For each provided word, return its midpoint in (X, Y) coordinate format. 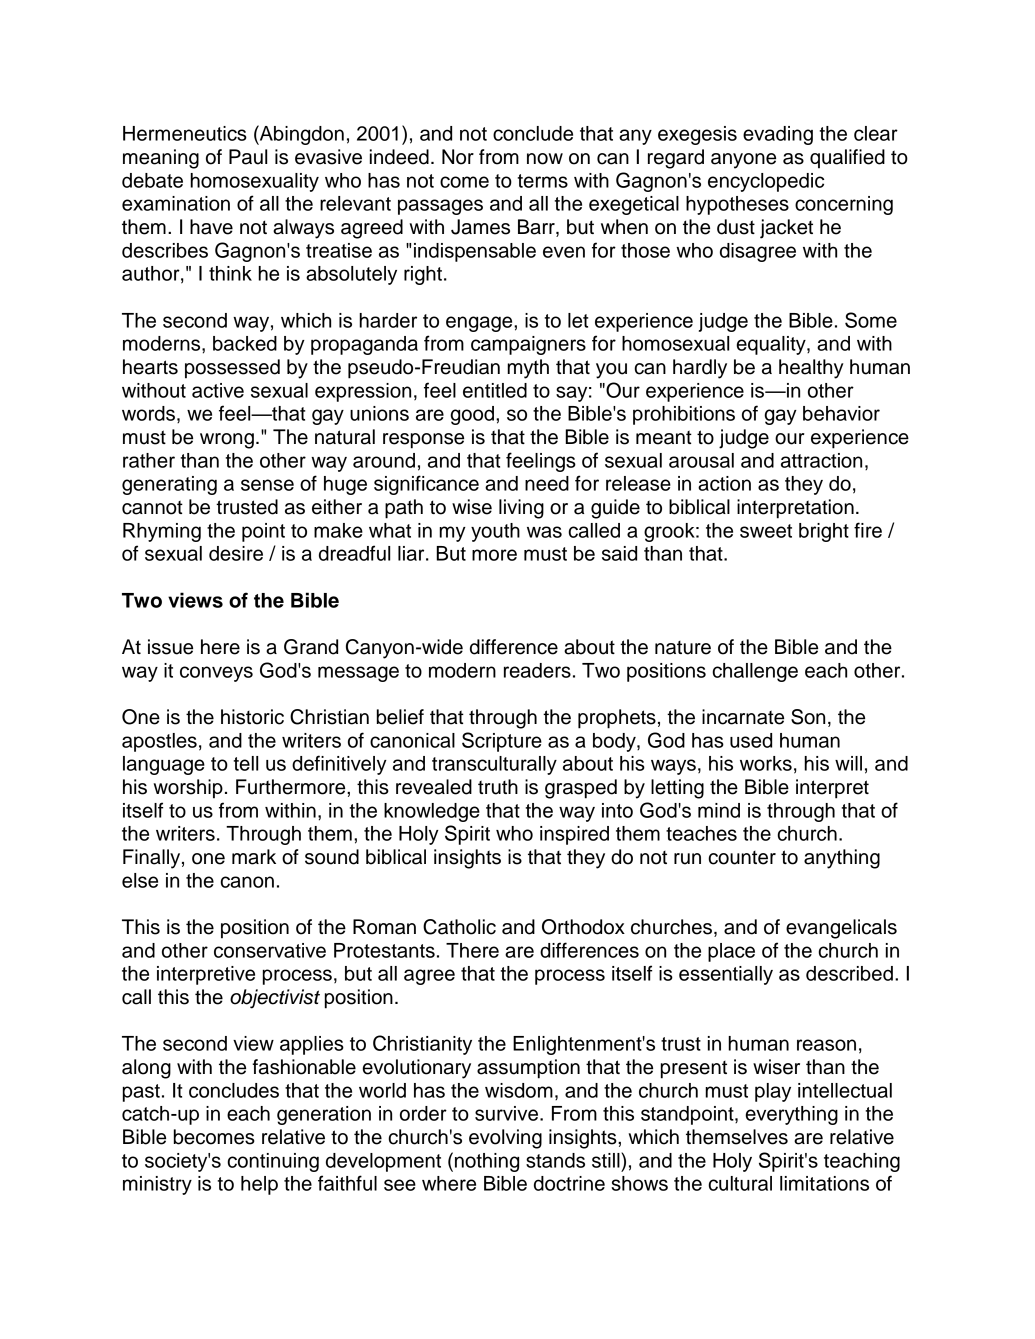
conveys (216, 674)
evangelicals (841, 929)
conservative (270, 950)
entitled (495, 390)
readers (537, 670)
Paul (248, 157)
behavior (841, 413)
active (218, 390)
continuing (273, 1162)
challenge (755, 672)
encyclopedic (766, 182)
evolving (505, 1139)
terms (543, 181)
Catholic (459, 927)
